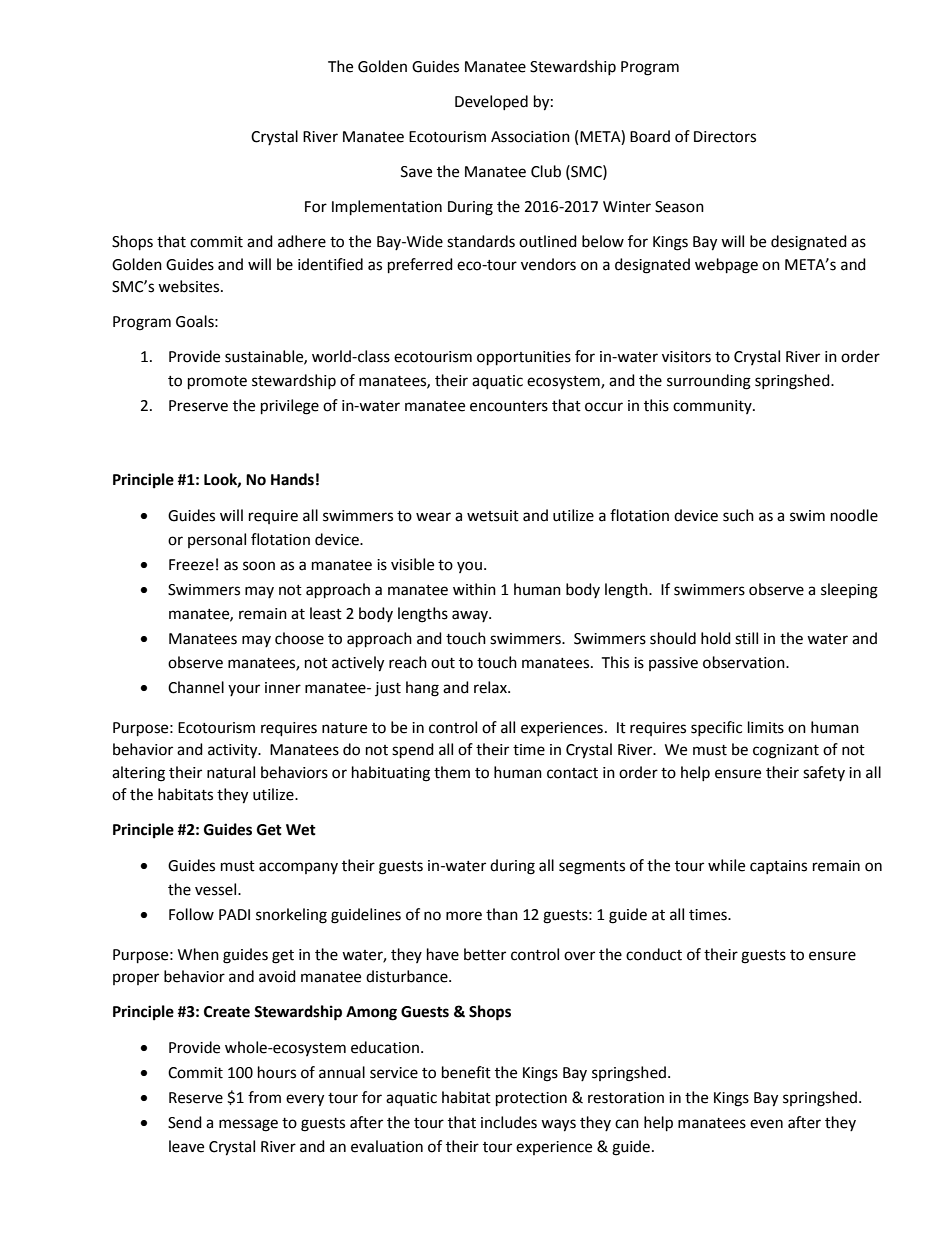  What do you see at coordinates (302, 241) in the screenshot?
I see `adhere` at bounding box center [302, 241].
